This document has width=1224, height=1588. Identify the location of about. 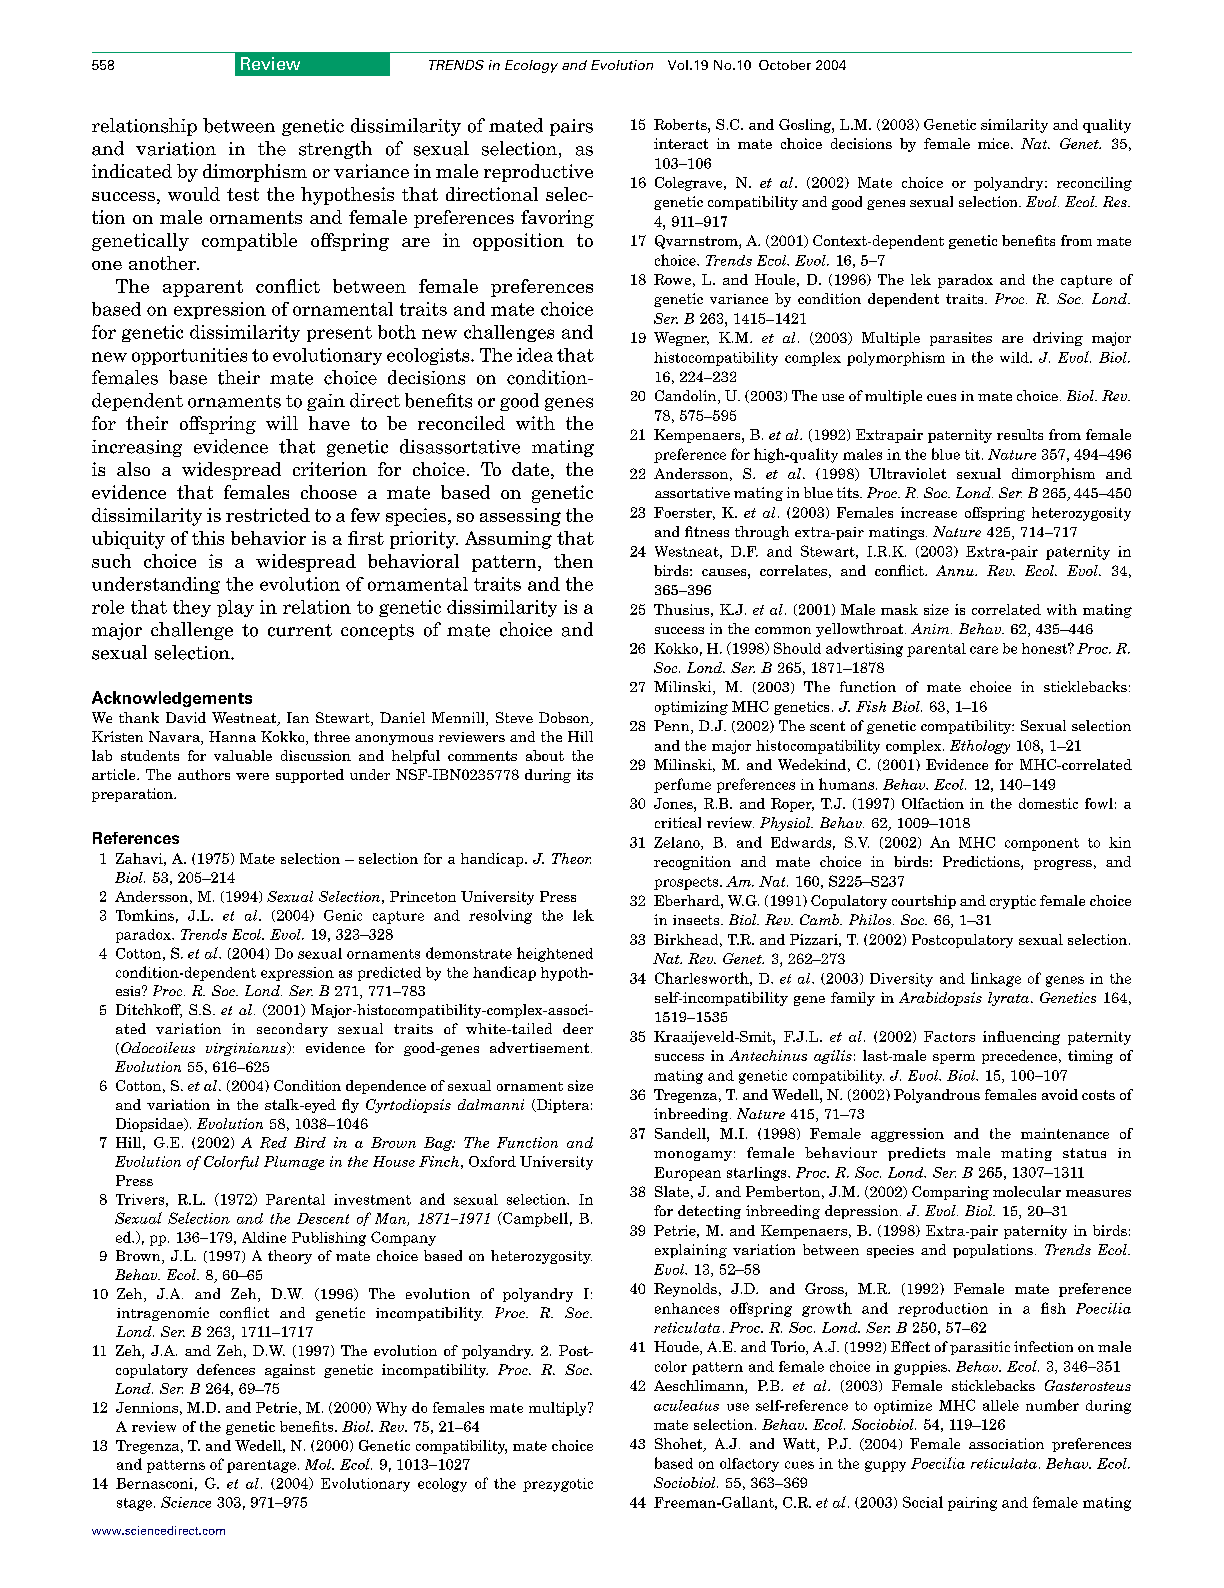
(545, 755).
